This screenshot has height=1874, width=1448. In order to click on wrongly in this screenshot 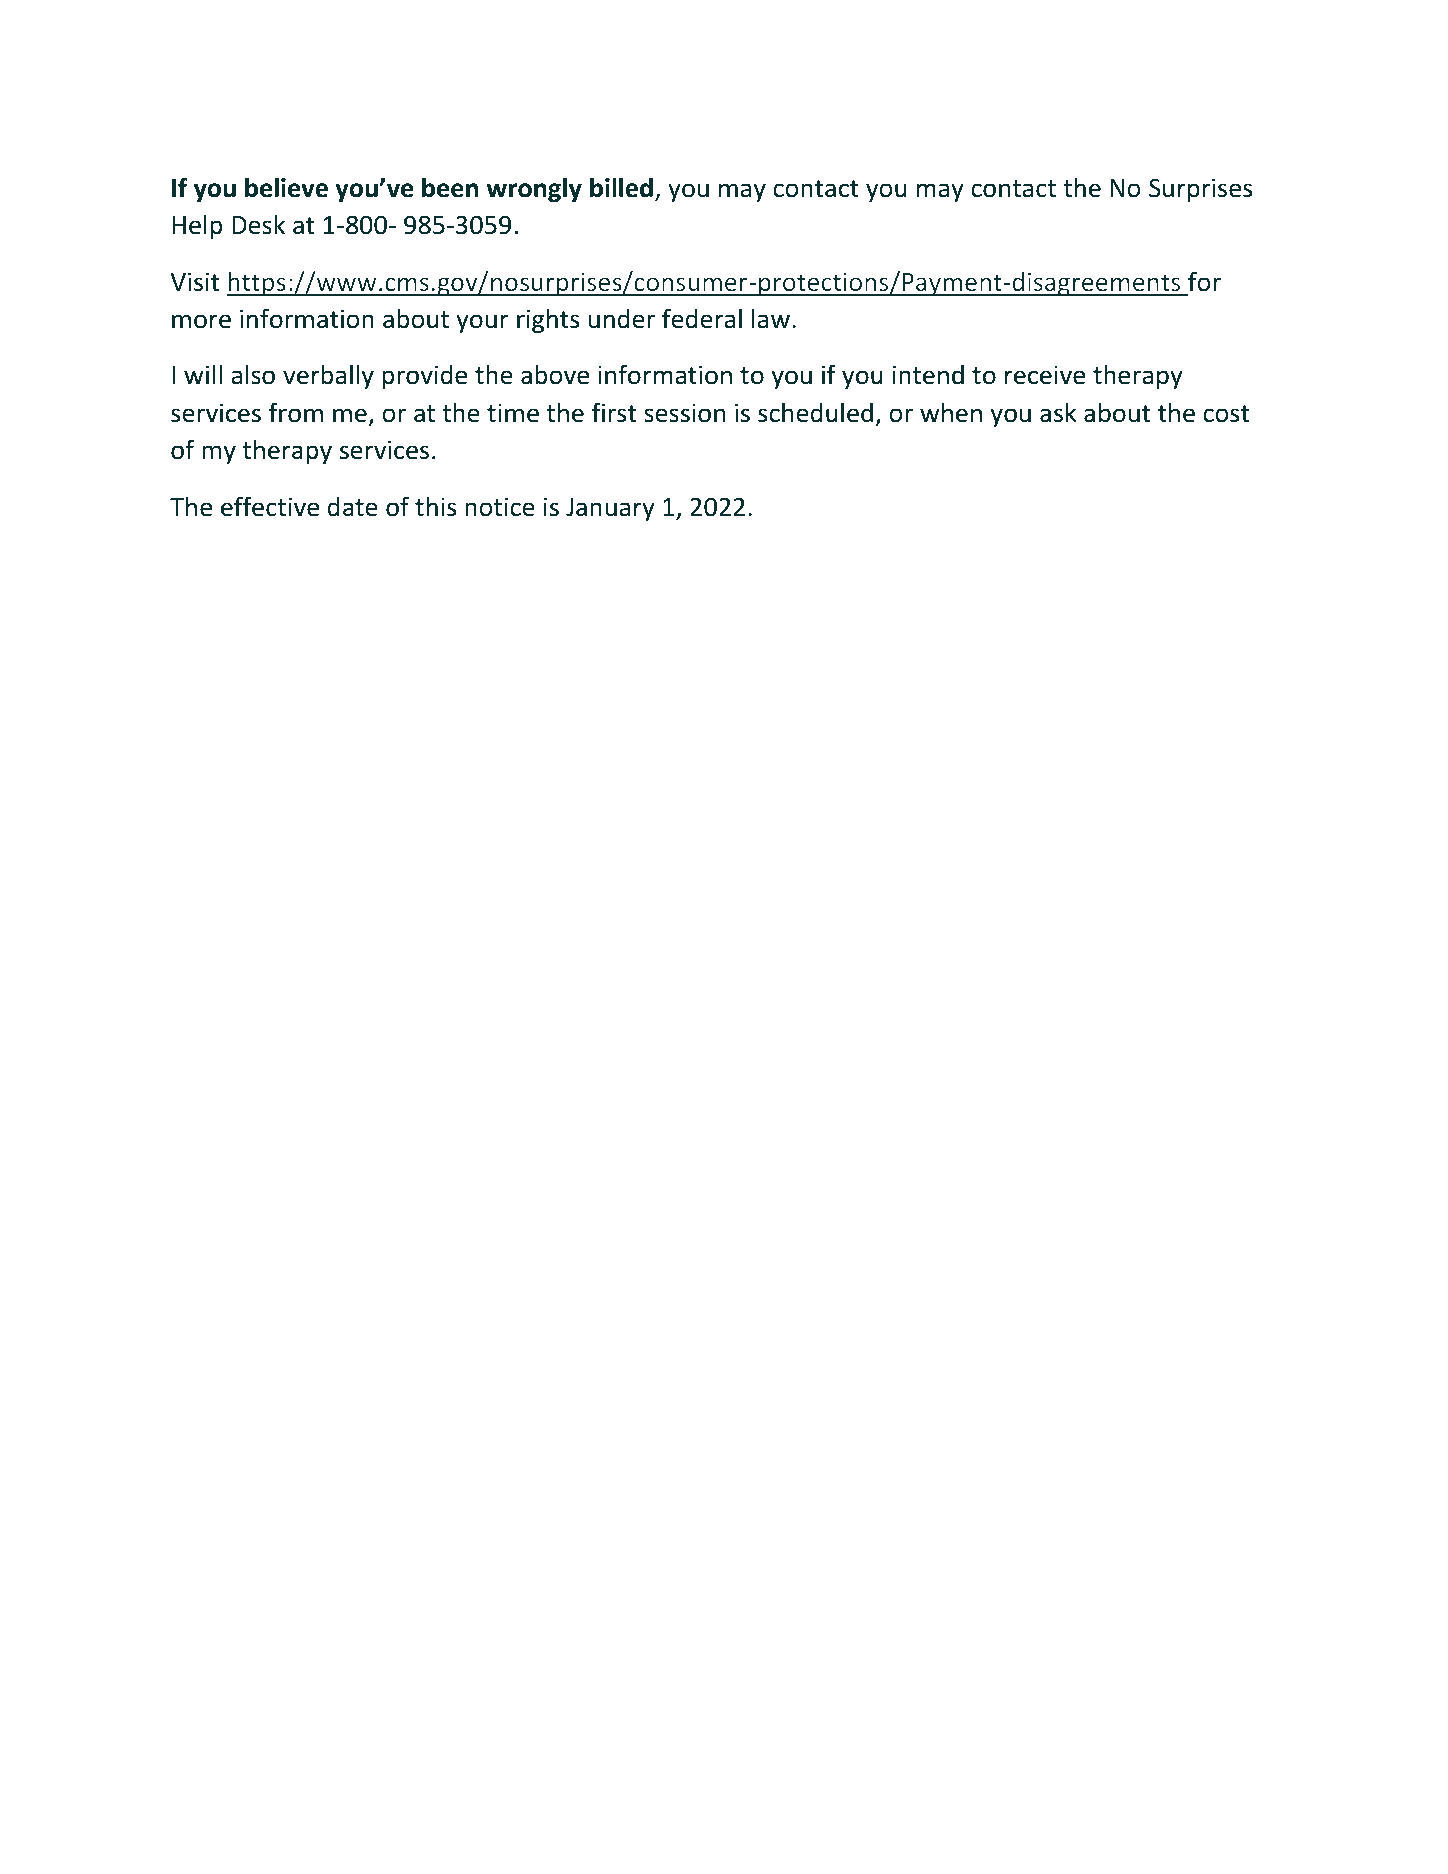, I will do `click(534, 189)`.
